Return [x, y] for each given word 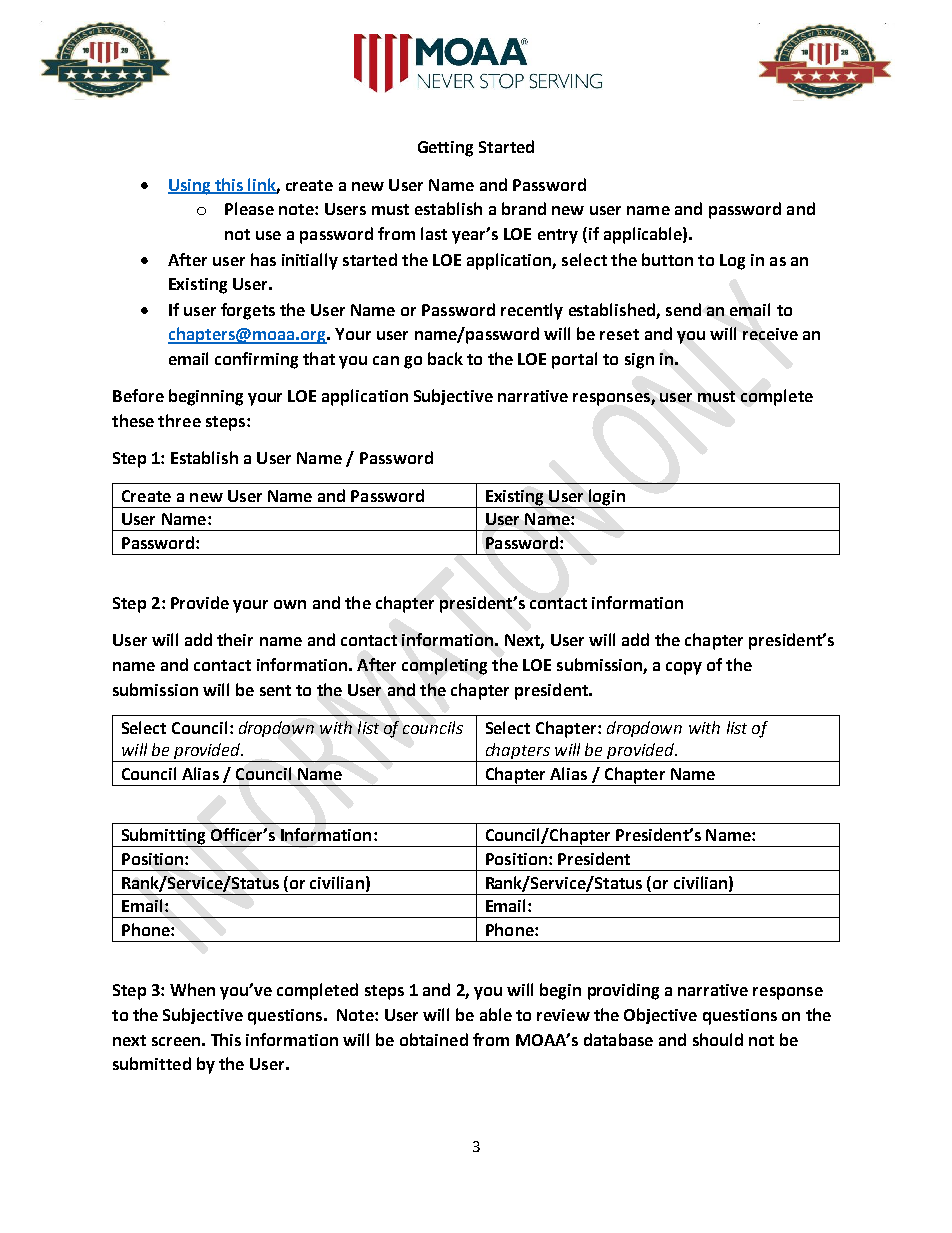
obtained [434, 1039]
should [718, 1039]
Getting [445, 149]
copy [684, 668]
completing [444, 666]
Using [190, 187]
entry [558, 236]
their [235, 639]
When [192, 989]
